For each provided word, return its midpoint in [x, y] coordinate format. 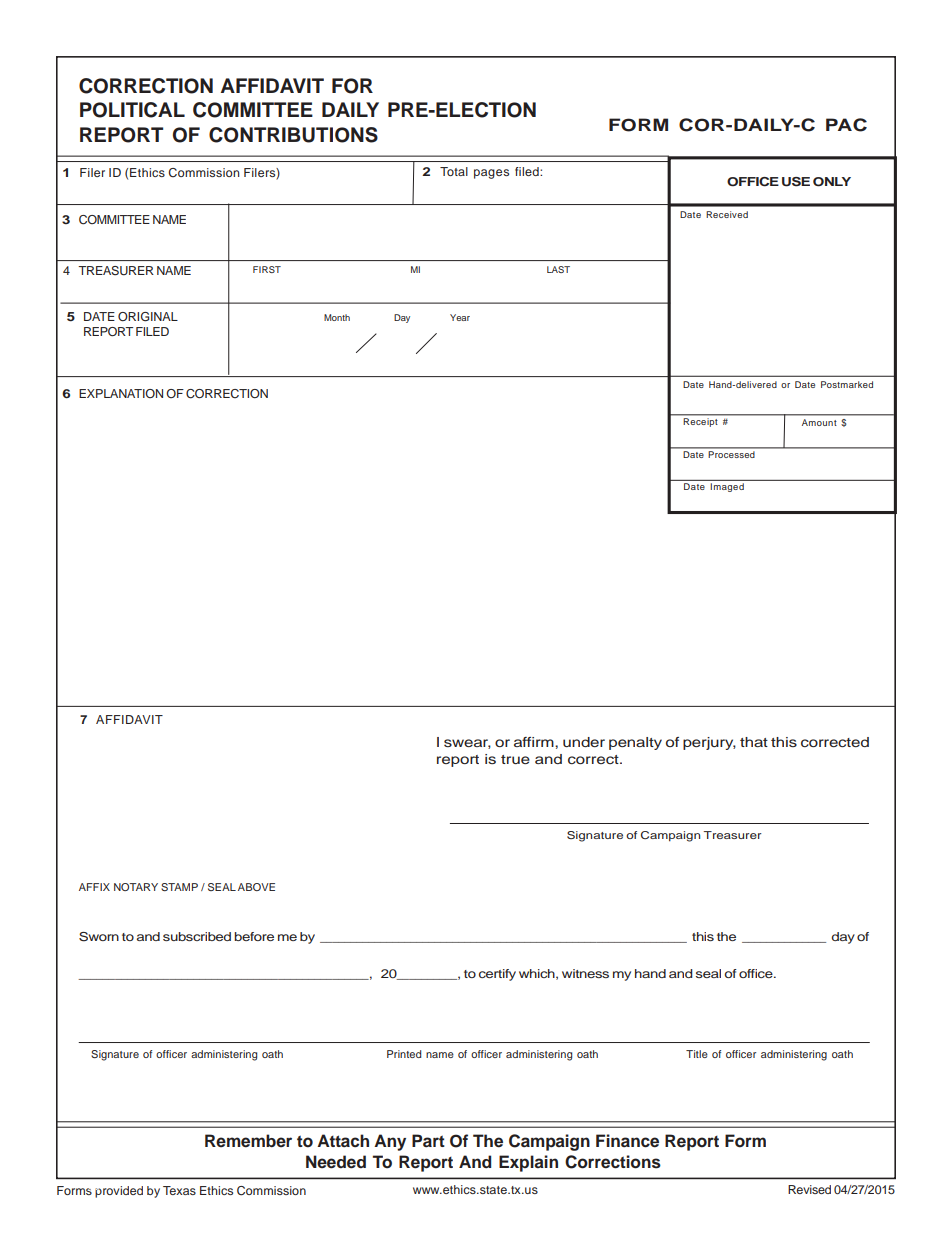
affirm [535, 742]
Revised [809, 1189]
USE [796, 182]
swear [467, 744]
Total [454, 171]
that [754, 742]
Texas [179, 1190]
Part [428, 1140]
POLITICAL [132, 110]
